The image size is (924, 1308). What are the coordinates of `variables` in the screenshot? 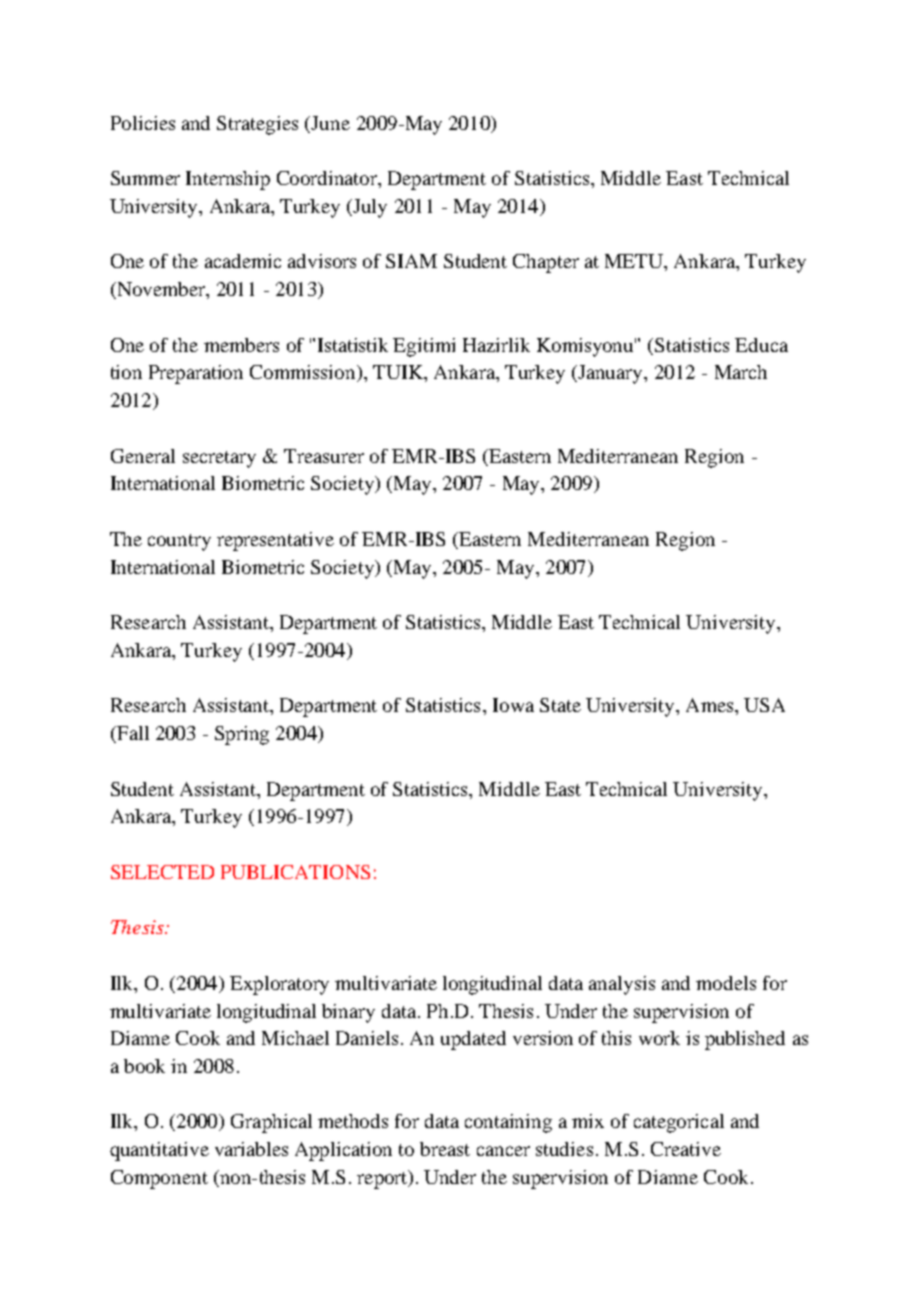 It's located at (251, 1149).
